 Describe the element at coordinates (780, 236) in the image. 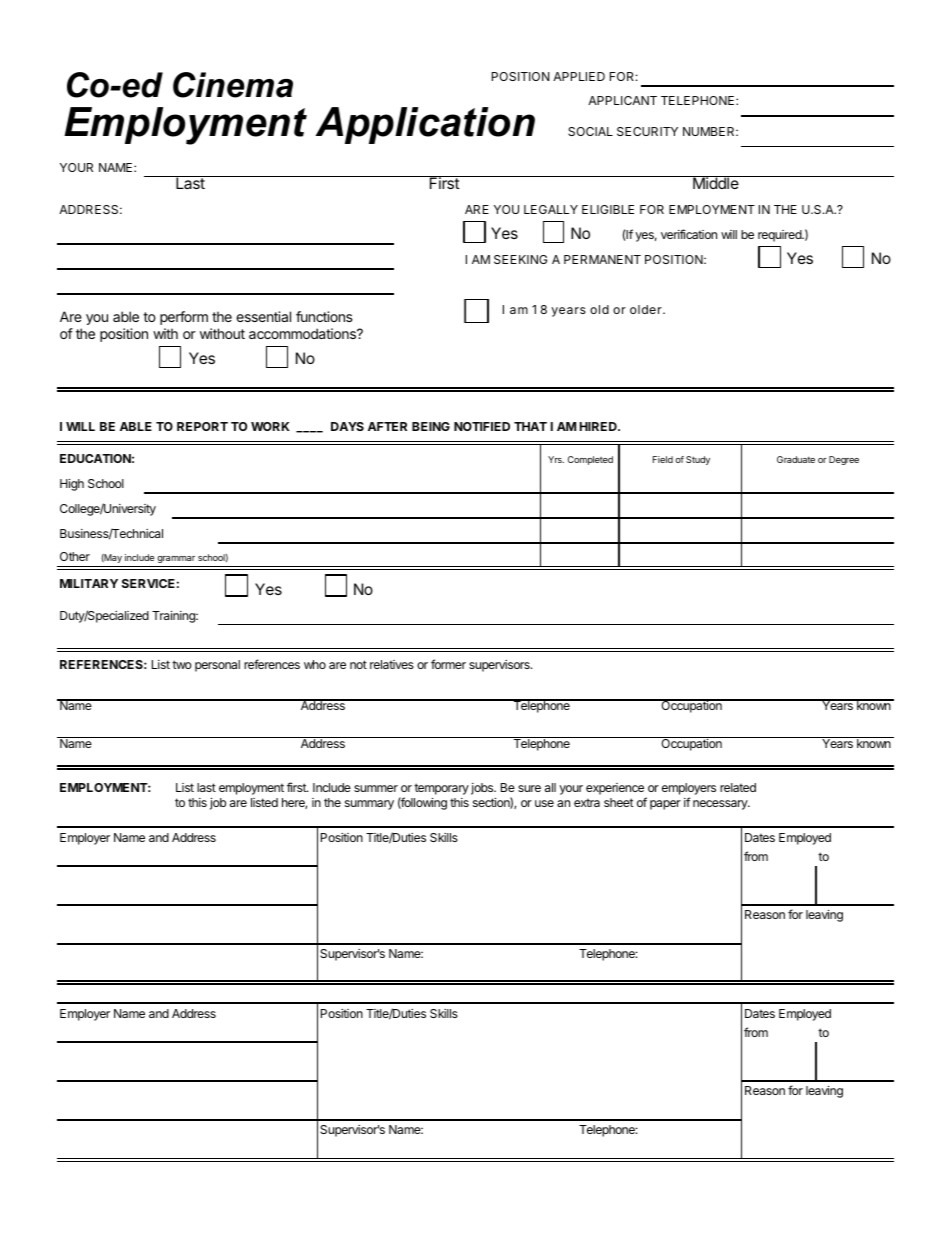

I see `required` at that location.
